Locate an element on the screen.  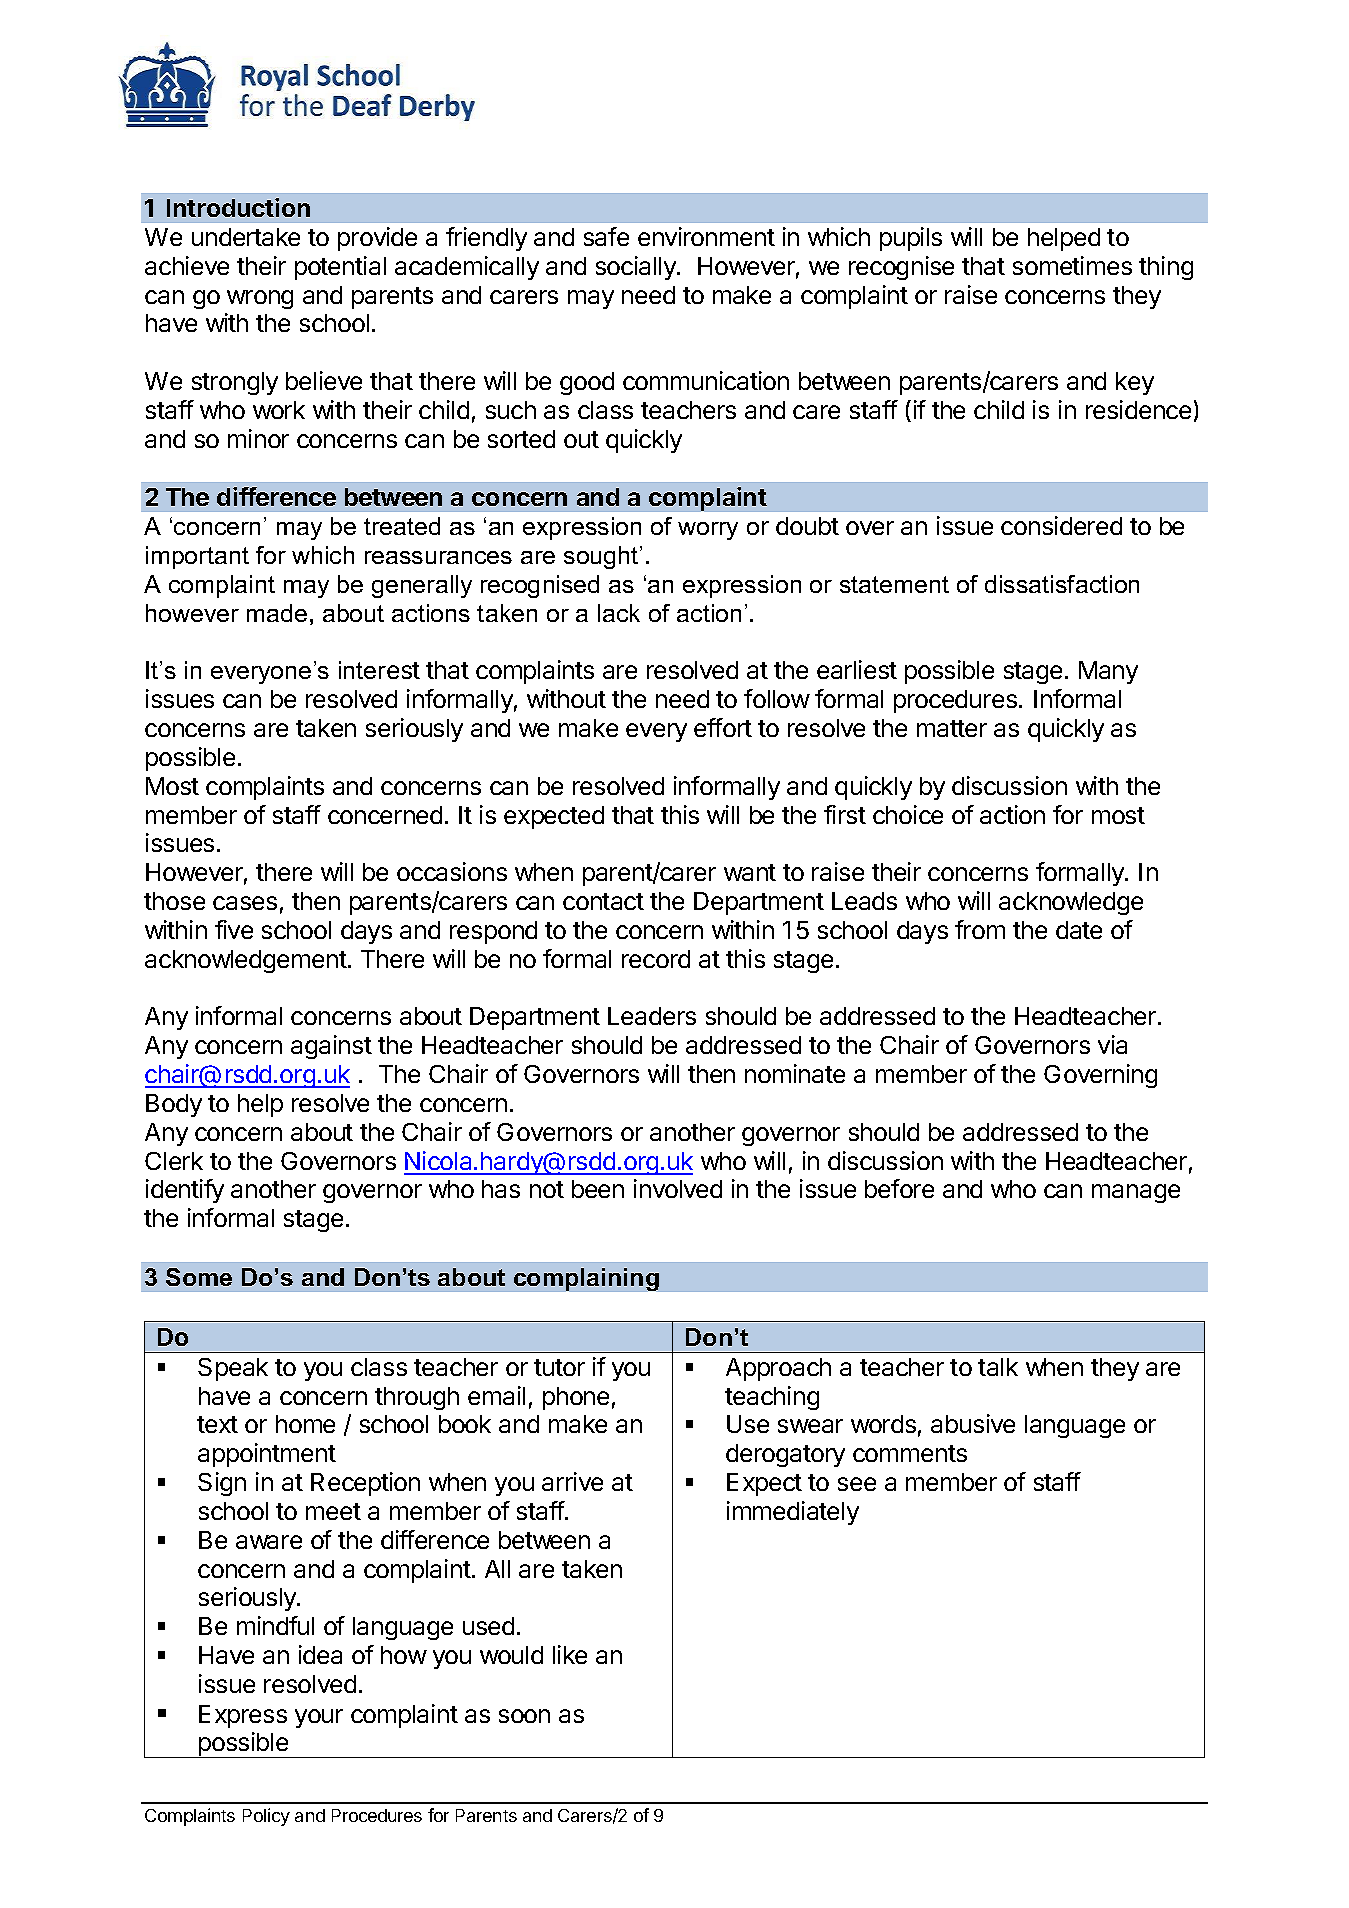
against is located at coordinates (331, 1047).
